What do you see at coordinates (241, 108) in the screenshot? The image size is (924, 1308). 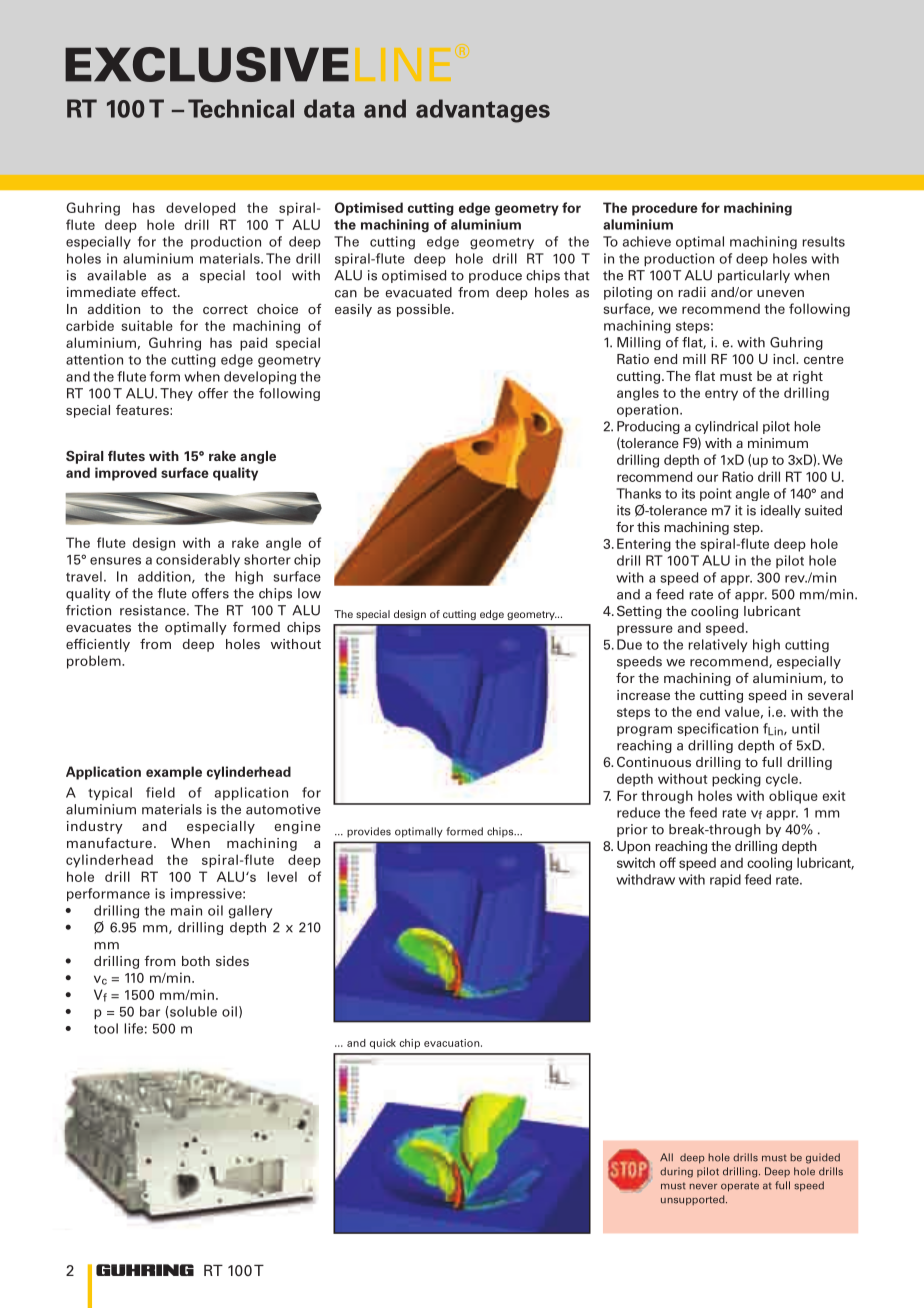 I see `Technical` at bounding box center [241, 108].
